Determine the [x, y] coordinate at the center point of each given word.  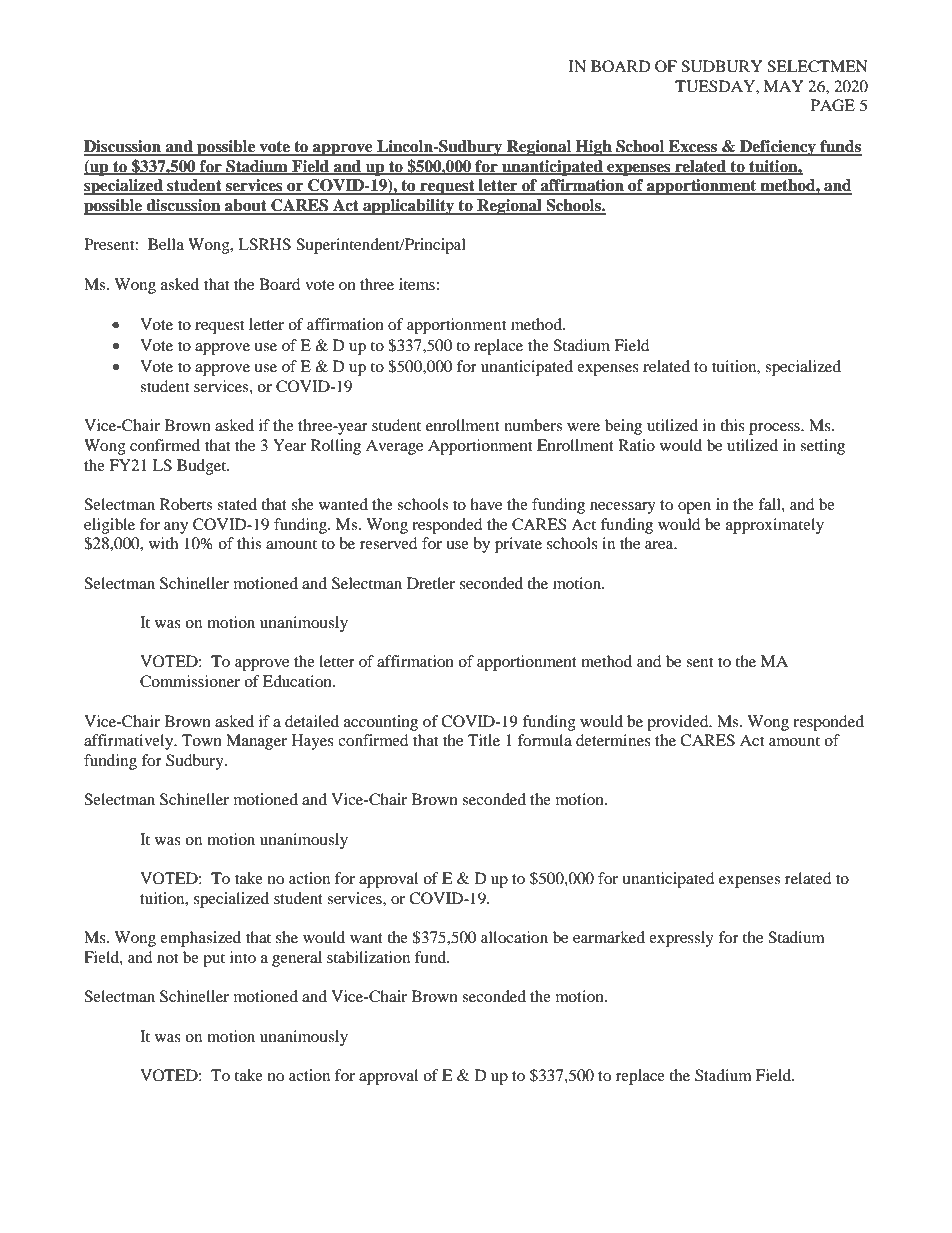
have [486, 504]
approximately [775, 526]
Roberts [186, 504]
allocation [514, 937]
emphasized [200, 939]
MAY [783, 86]
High [594, 148]
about [246, 206]
